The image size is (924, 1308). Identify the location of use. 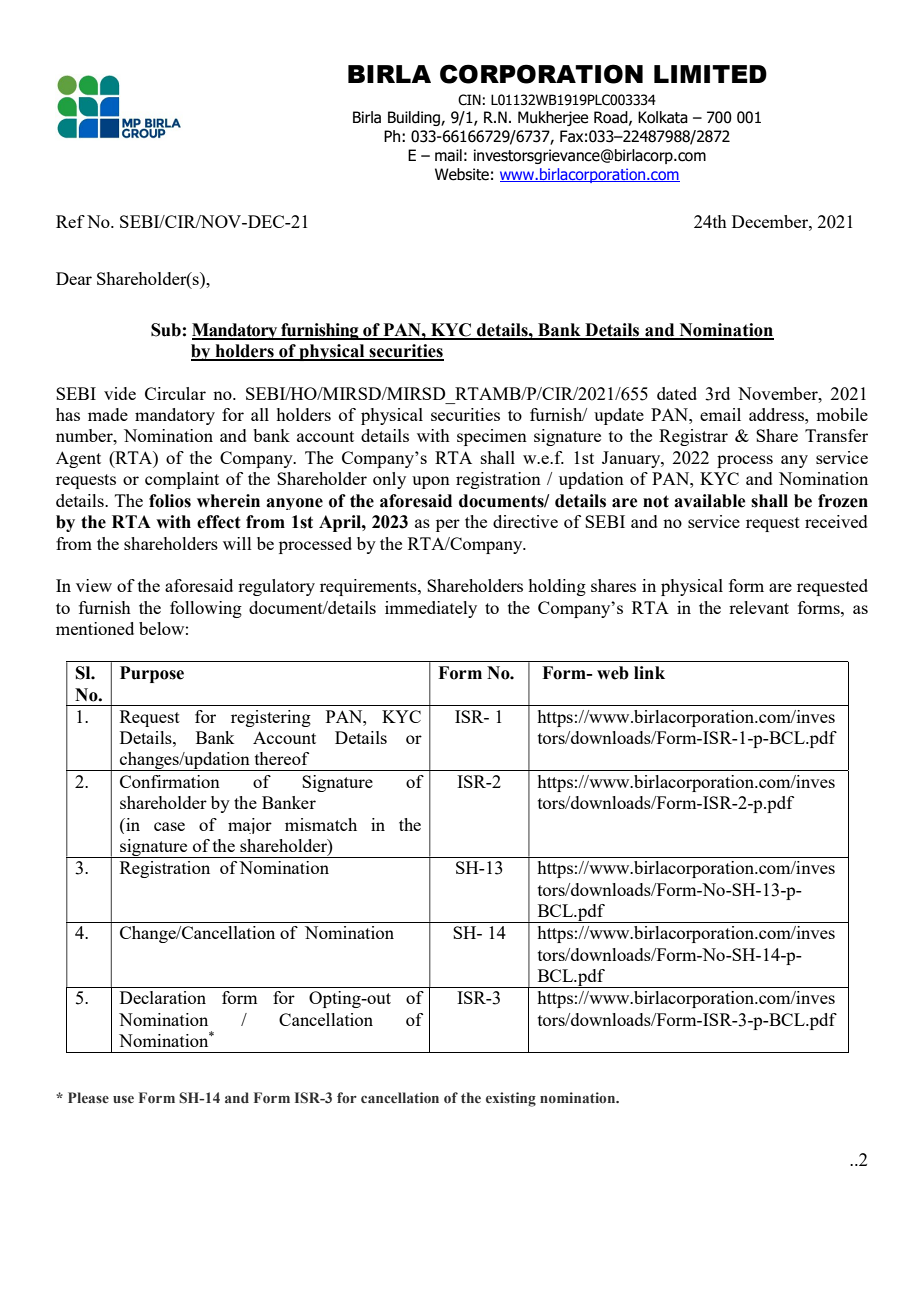
(123, 1099).
